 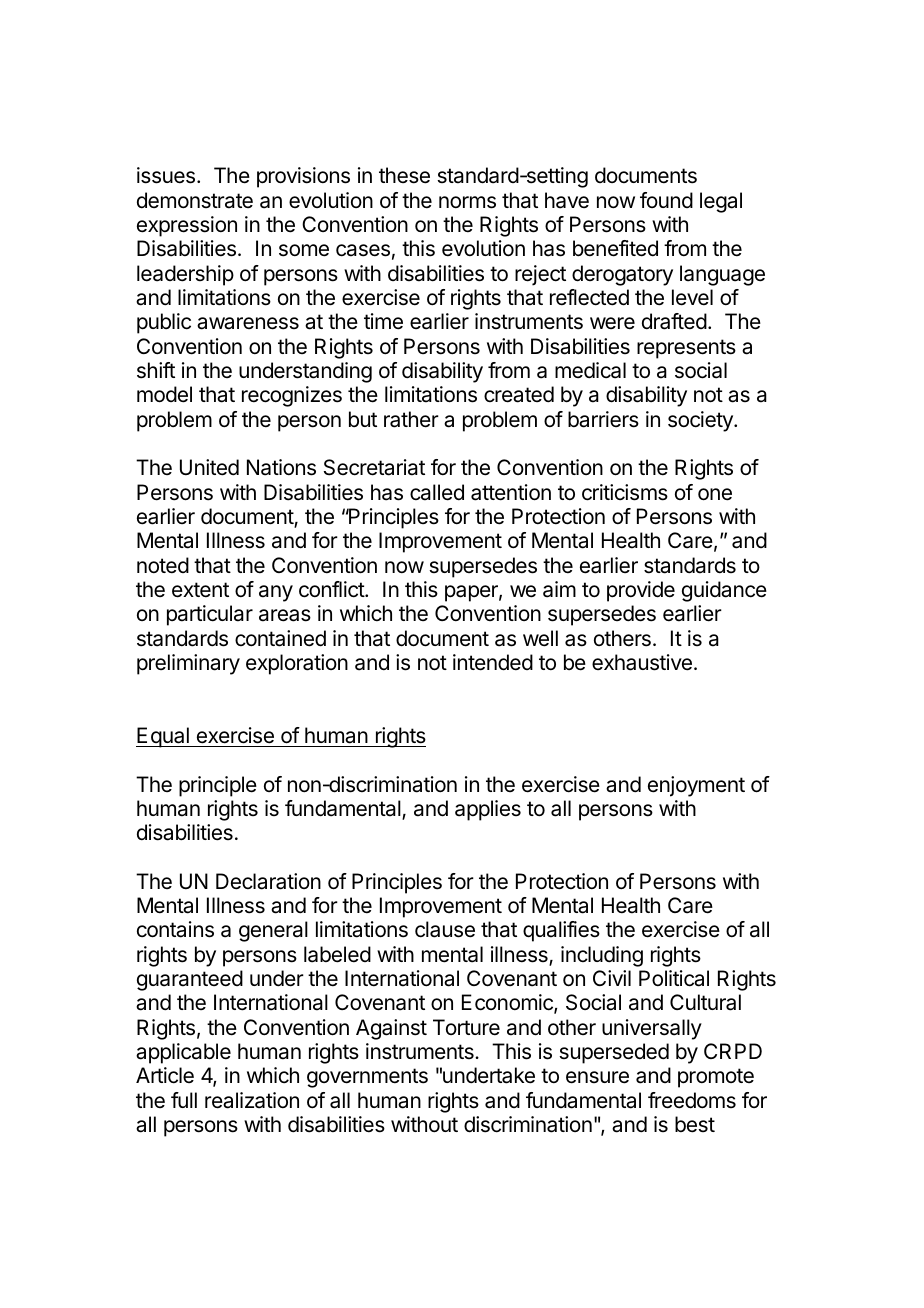 What do you see at coordinates (268, 881) in the document?
I see `Declaration` at bounding box center [268, 881].
